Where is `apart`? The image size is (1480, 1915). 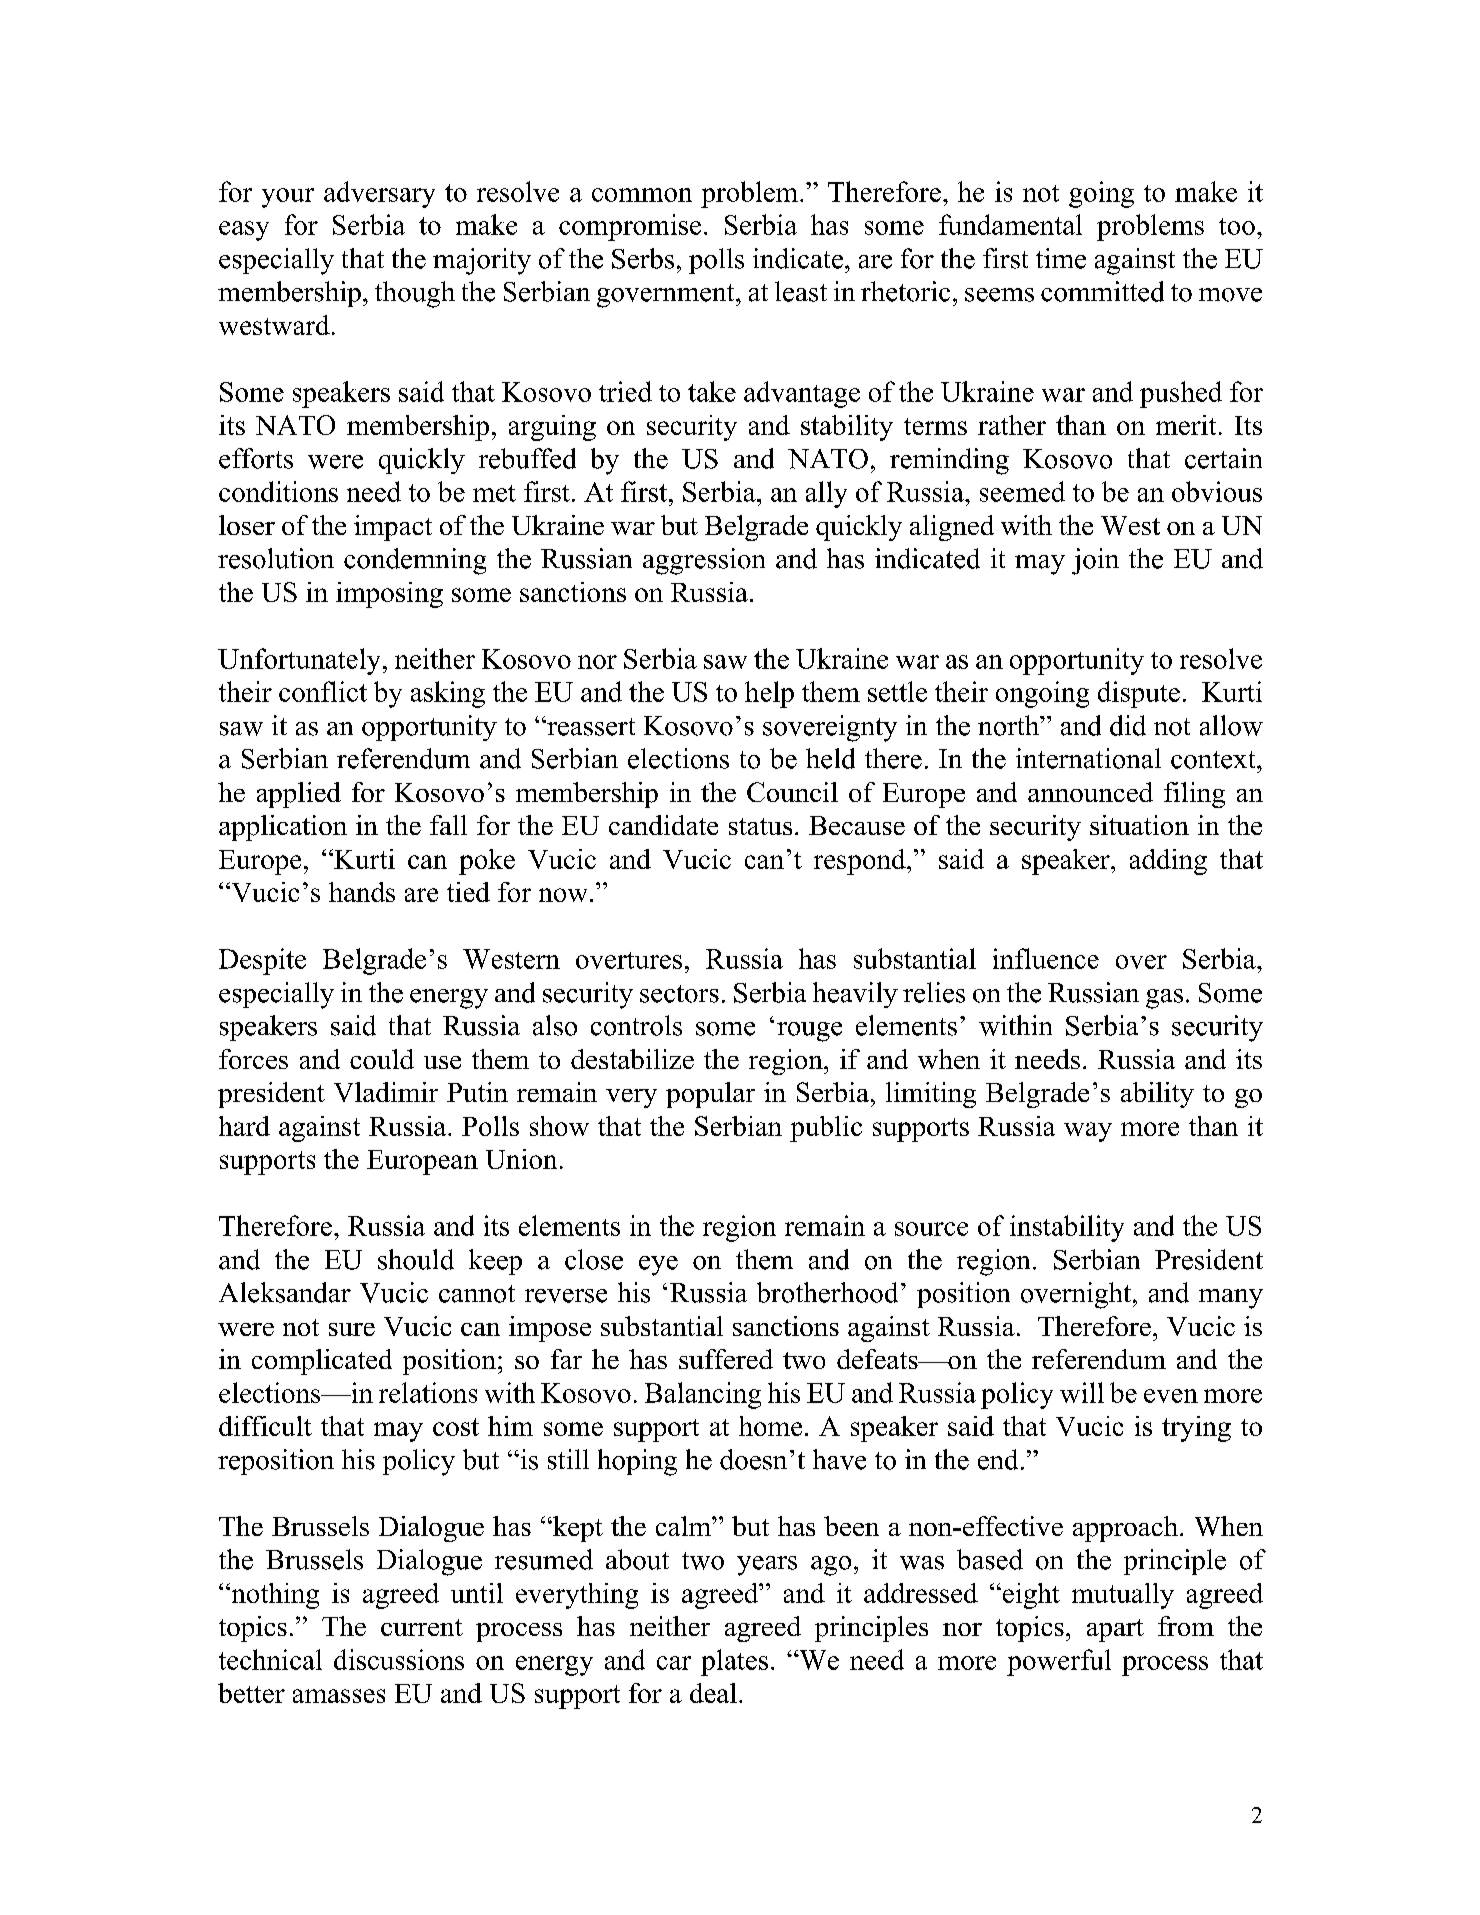 apart is located at coordinates (1115, 1630).
